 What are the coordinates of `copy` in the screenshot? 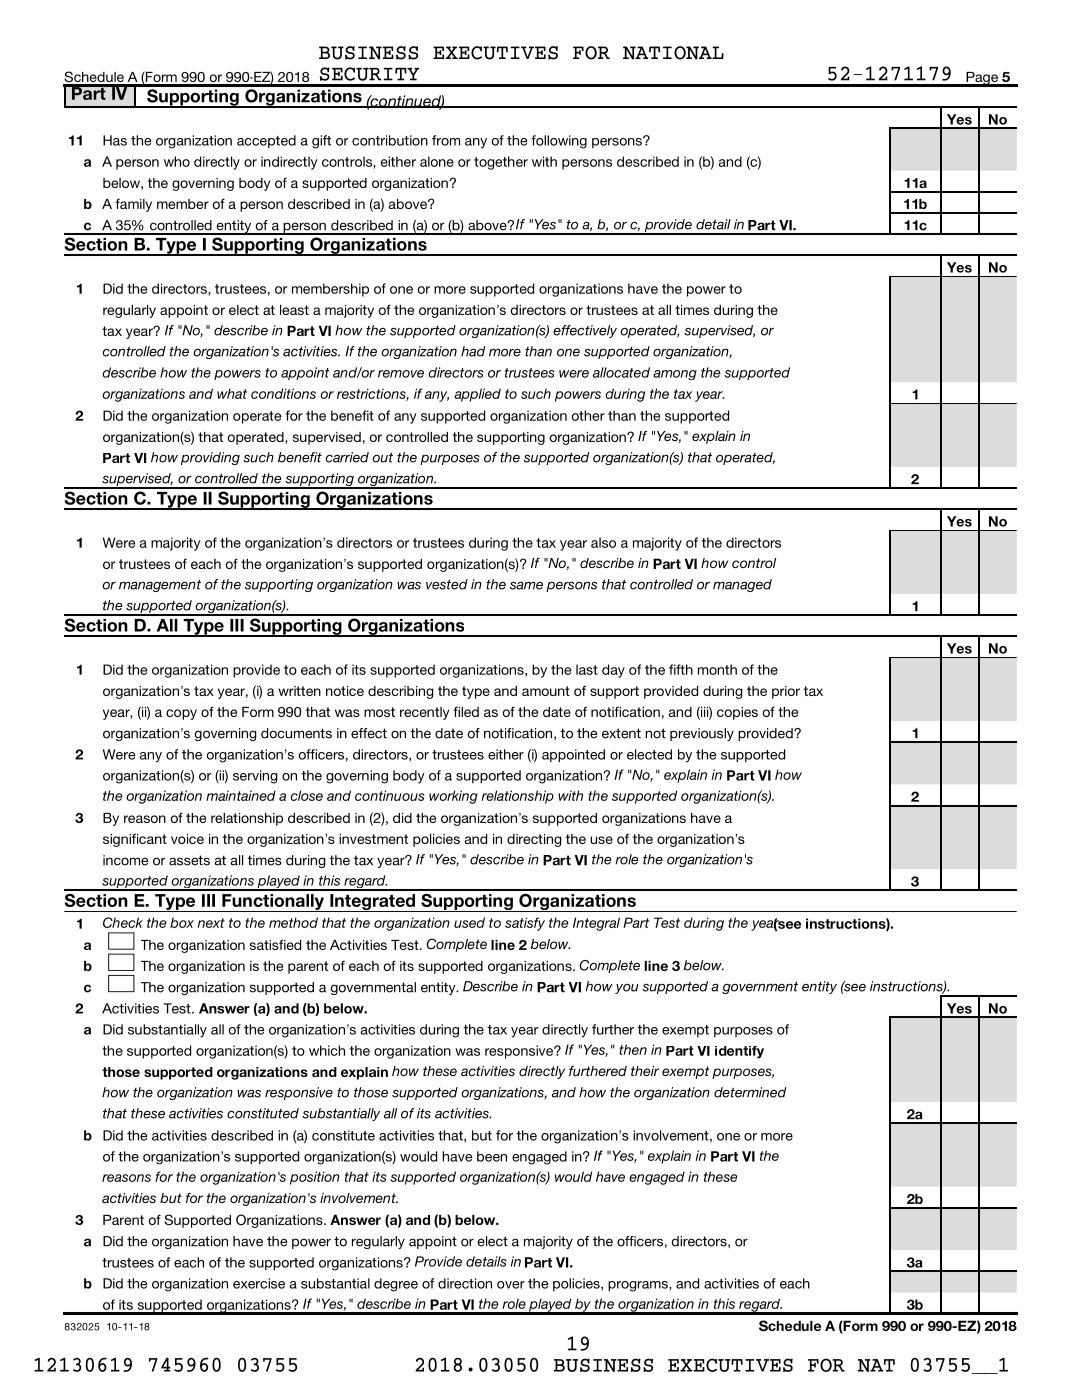 It's located at (181, 714).
